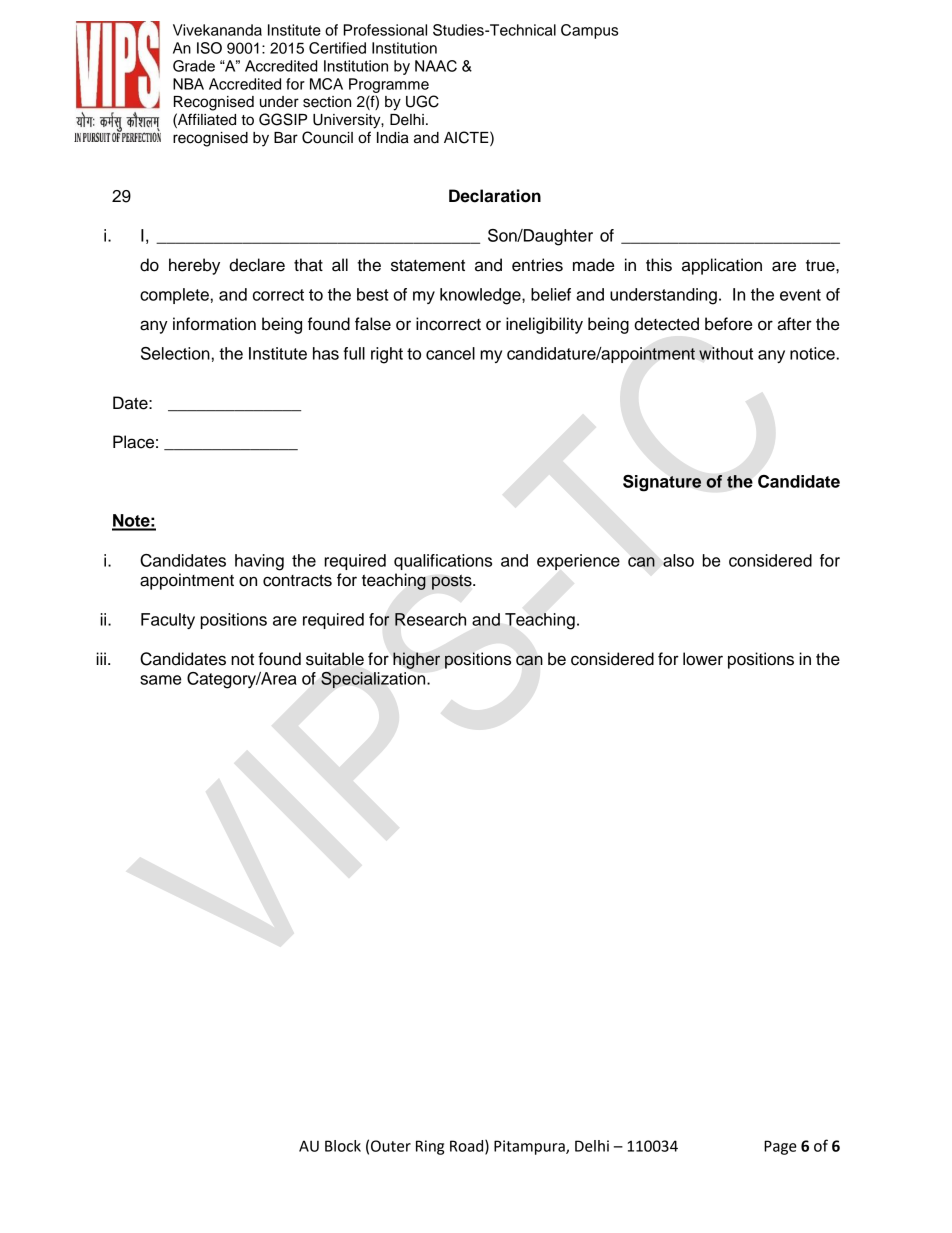 This document has height=1233, width=952. I want to click on Block, so click(343, 1146).
